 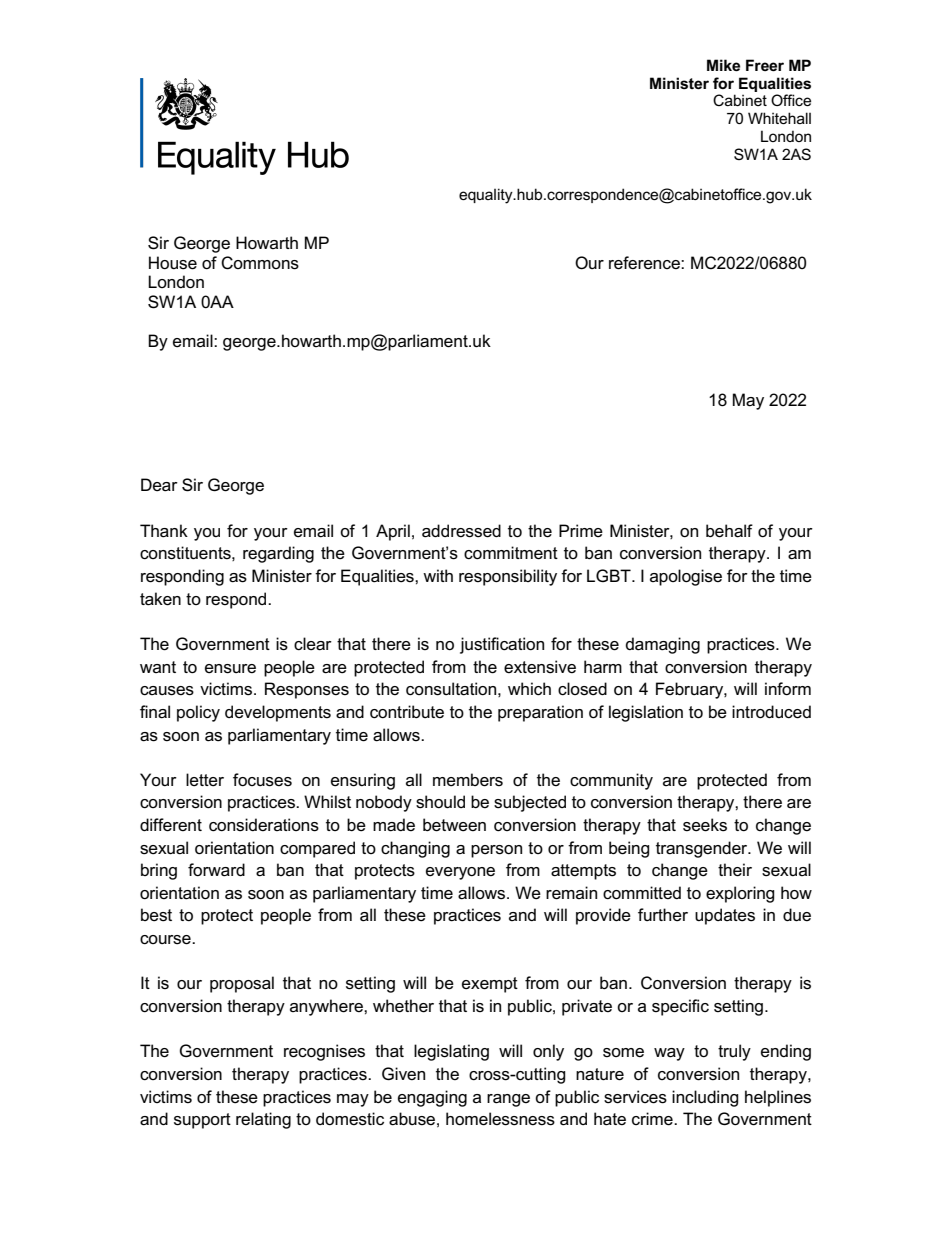 I want to click on regarding, so click(x=278, y=554).
